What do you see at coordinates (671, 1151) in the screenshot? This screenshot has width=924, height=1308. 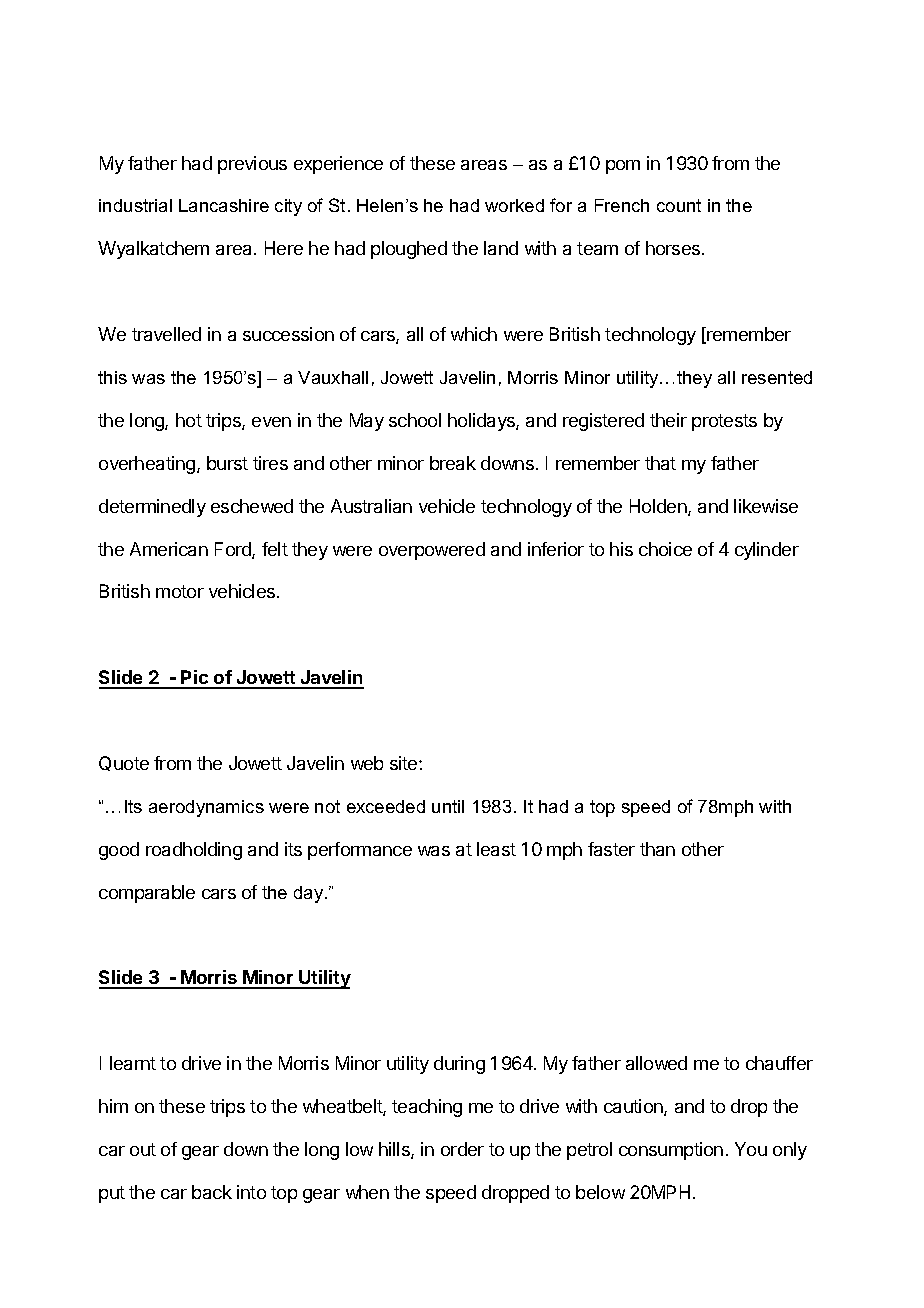 I see `consumption` at bounding box center [671, 1151].
